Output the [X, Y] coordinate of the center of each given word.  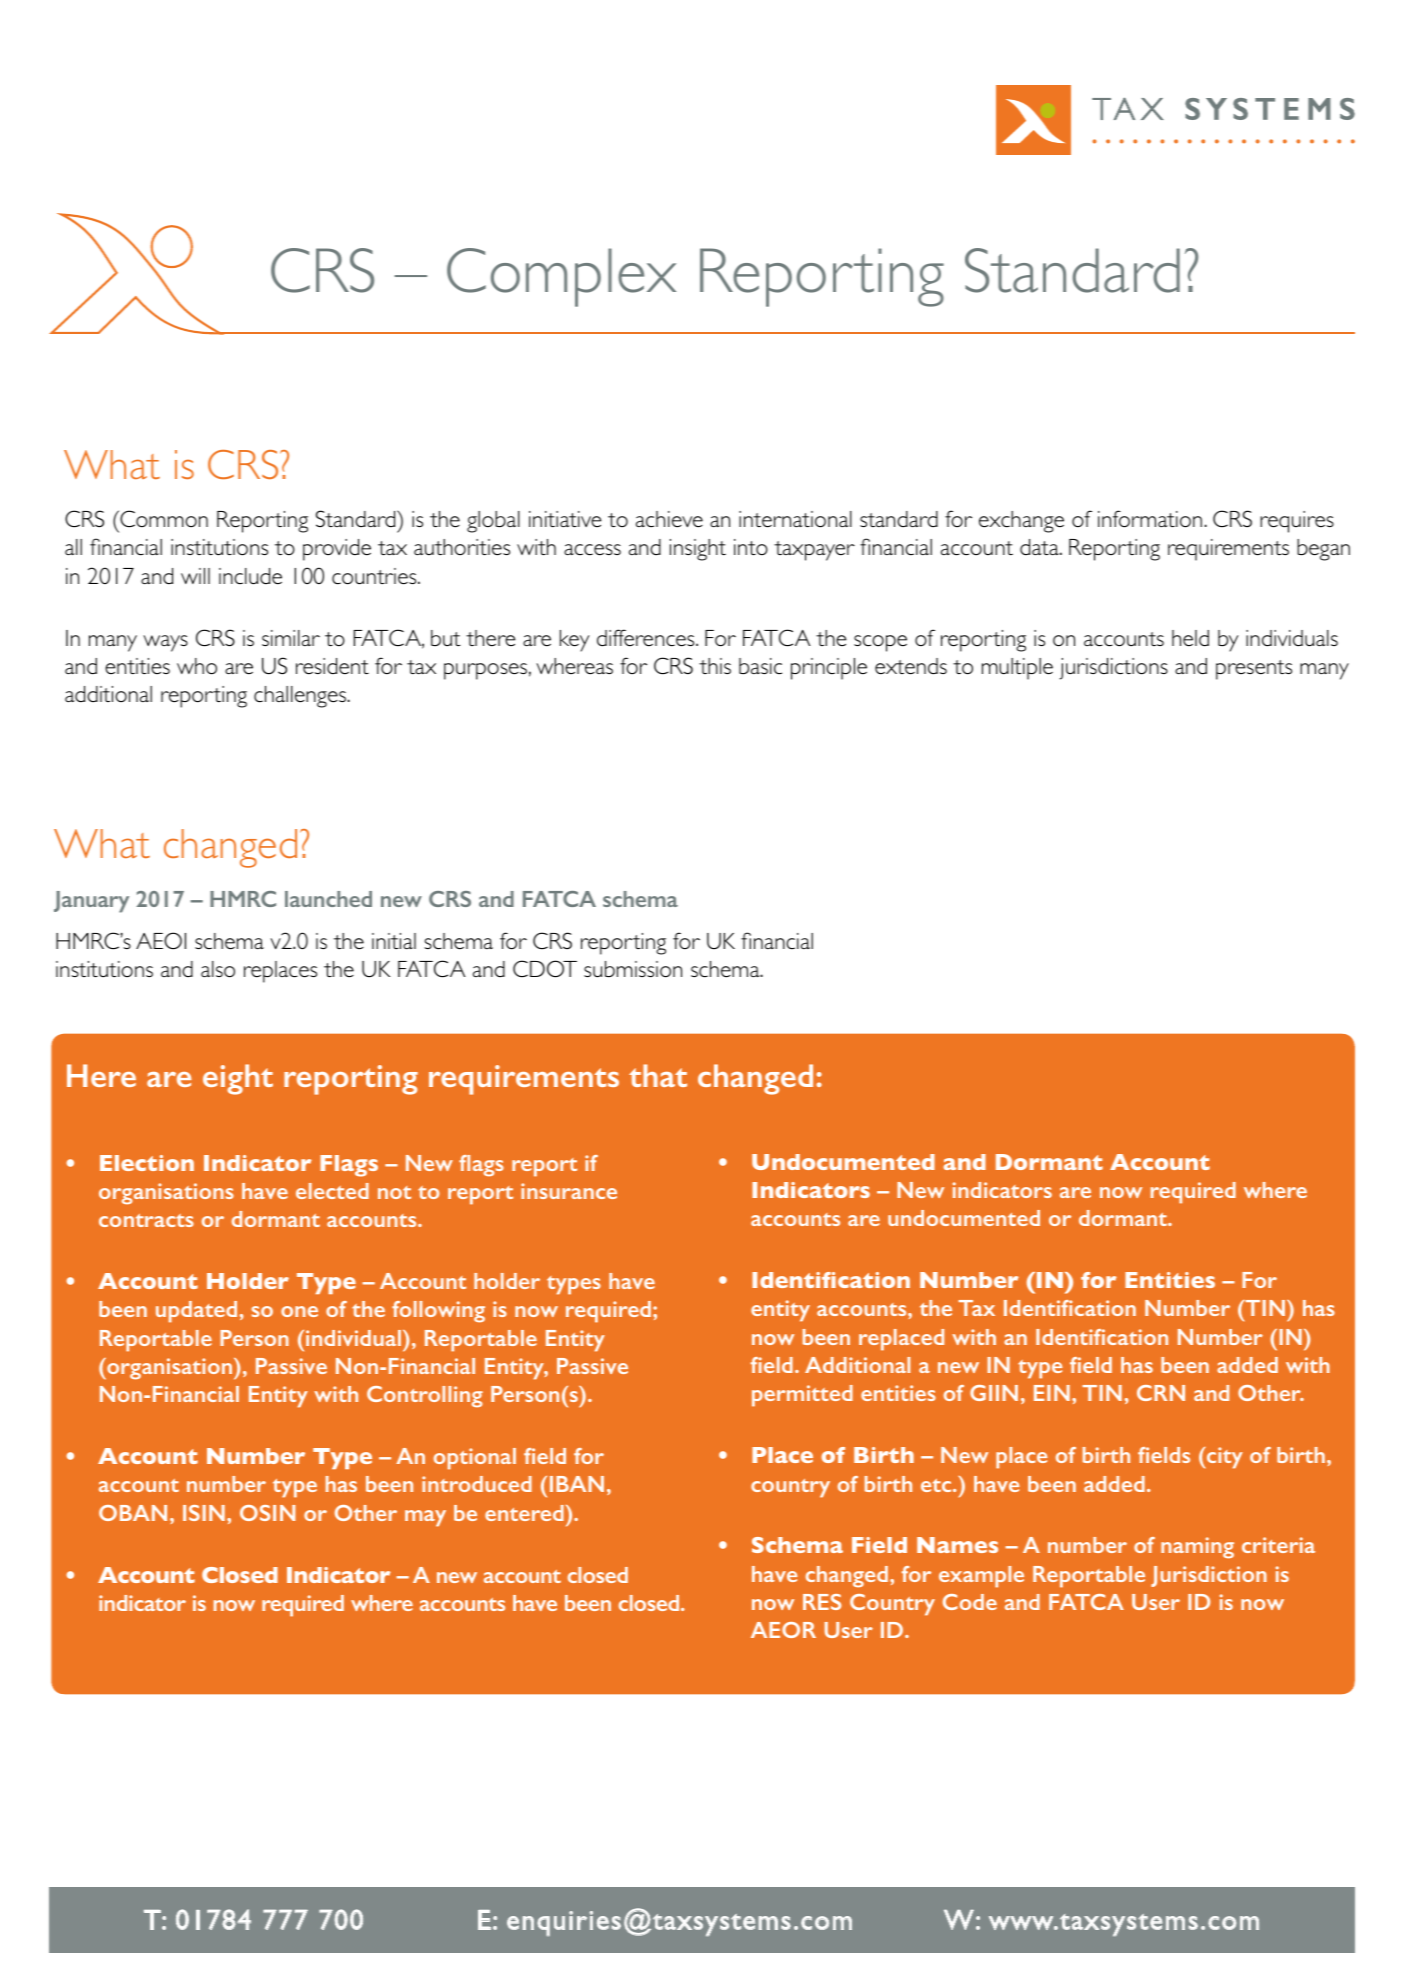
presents [1254, 670]
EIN [1052, 1393]
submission [633, 969]
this [715, 666]
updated [196, 1312]
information [1150, 519]
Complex [561, 277]
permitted [802, 1396]
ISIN [204, 1513]
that [658, 1075]
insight [698, 550]
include [250, 576]
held [1190, 638]
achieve [669, 519]
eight [238, 1079]
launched [328, 899]
